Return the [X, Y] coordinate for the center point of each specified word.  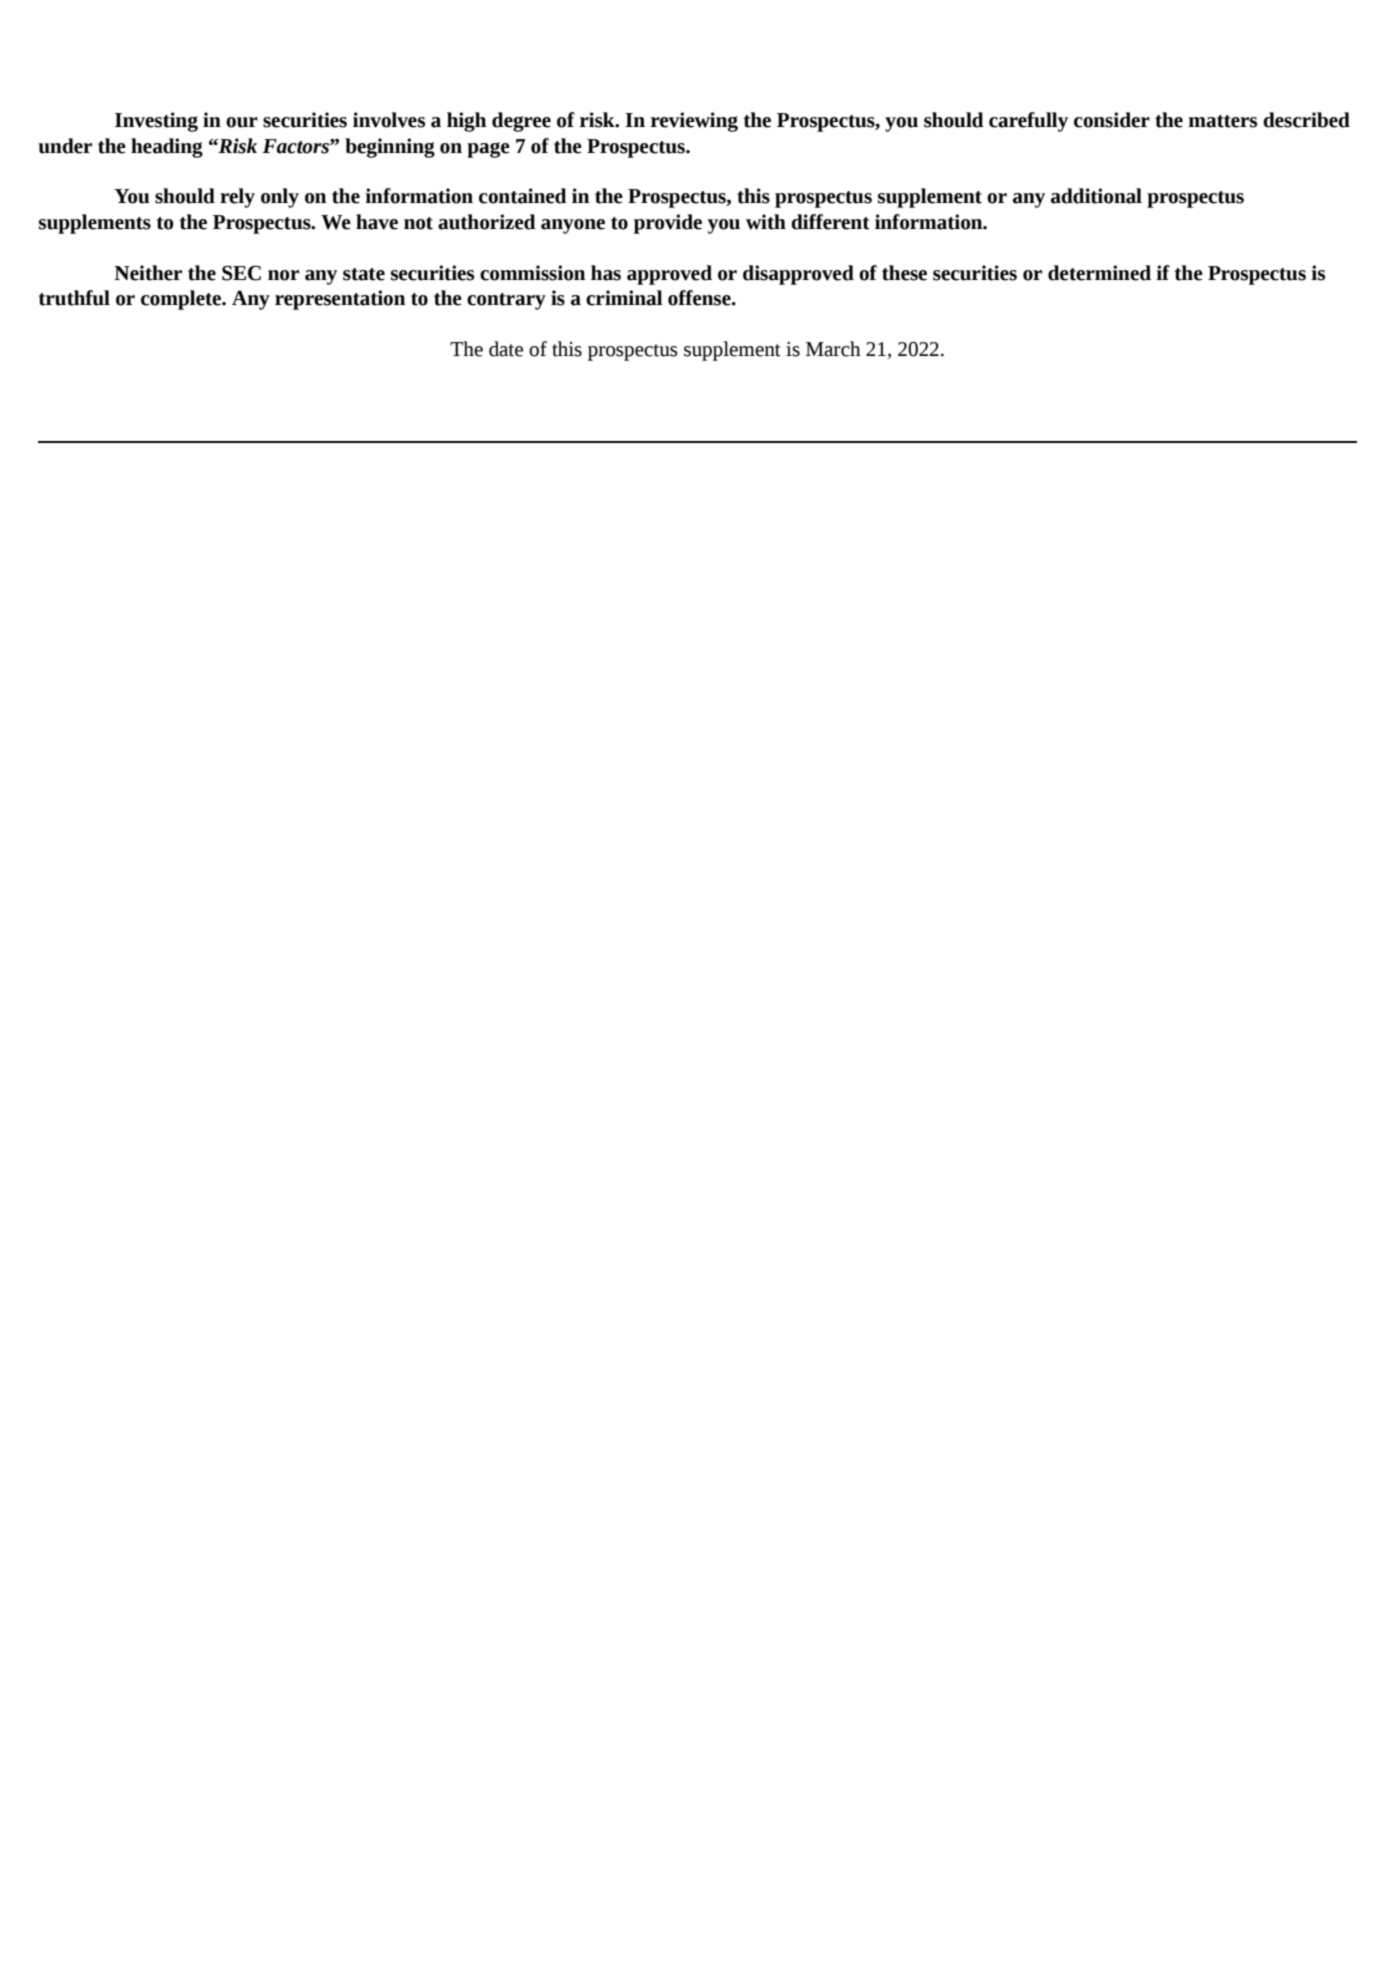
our [242, 122]
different [830, 222]
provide [668, 224]
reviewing [694, 122]
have [377, 222]
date [506, 349]
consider [1112, 120]
